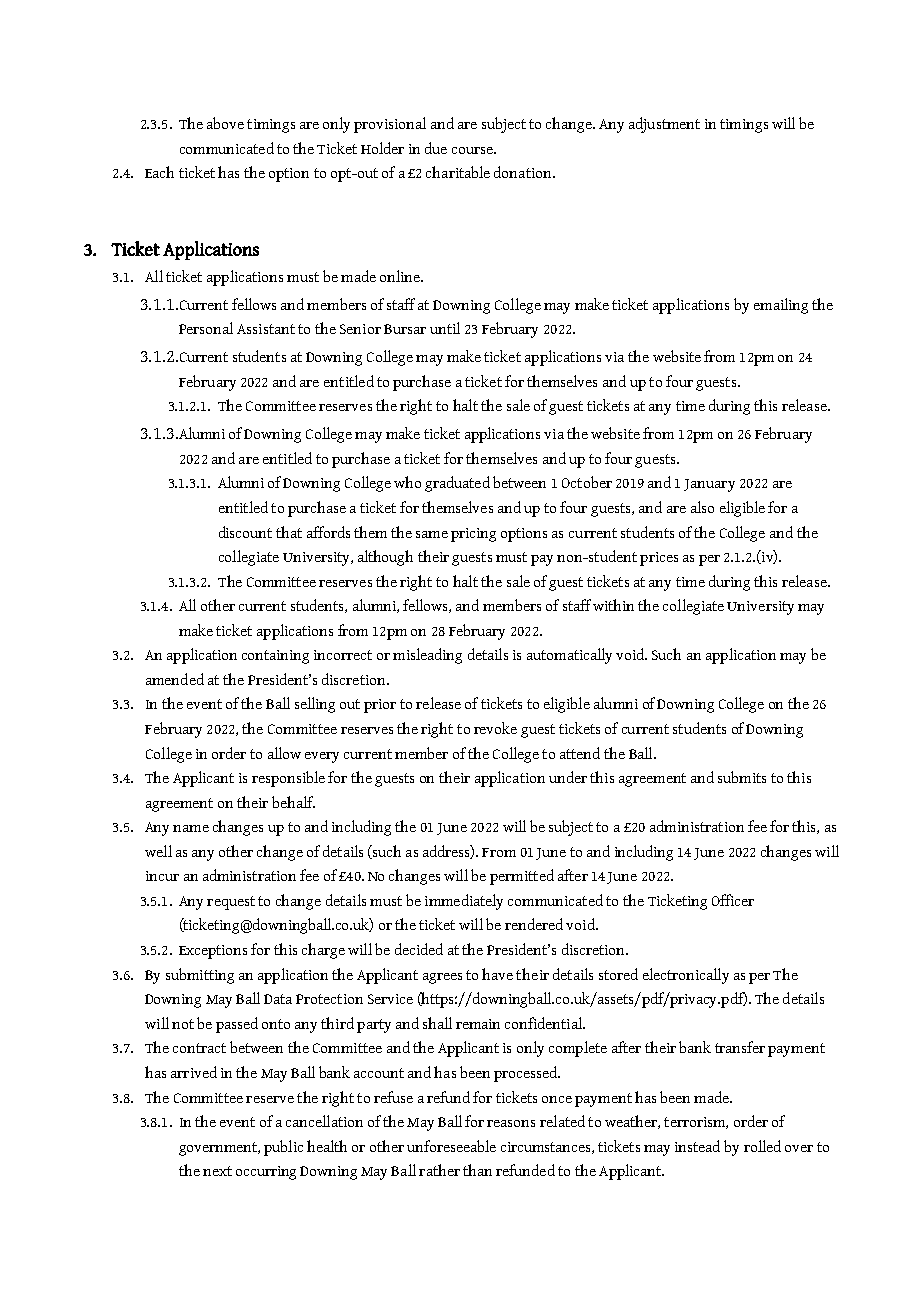 The width and height of the document is (924, 1308). I want to click on next, so click(217, 1171).
